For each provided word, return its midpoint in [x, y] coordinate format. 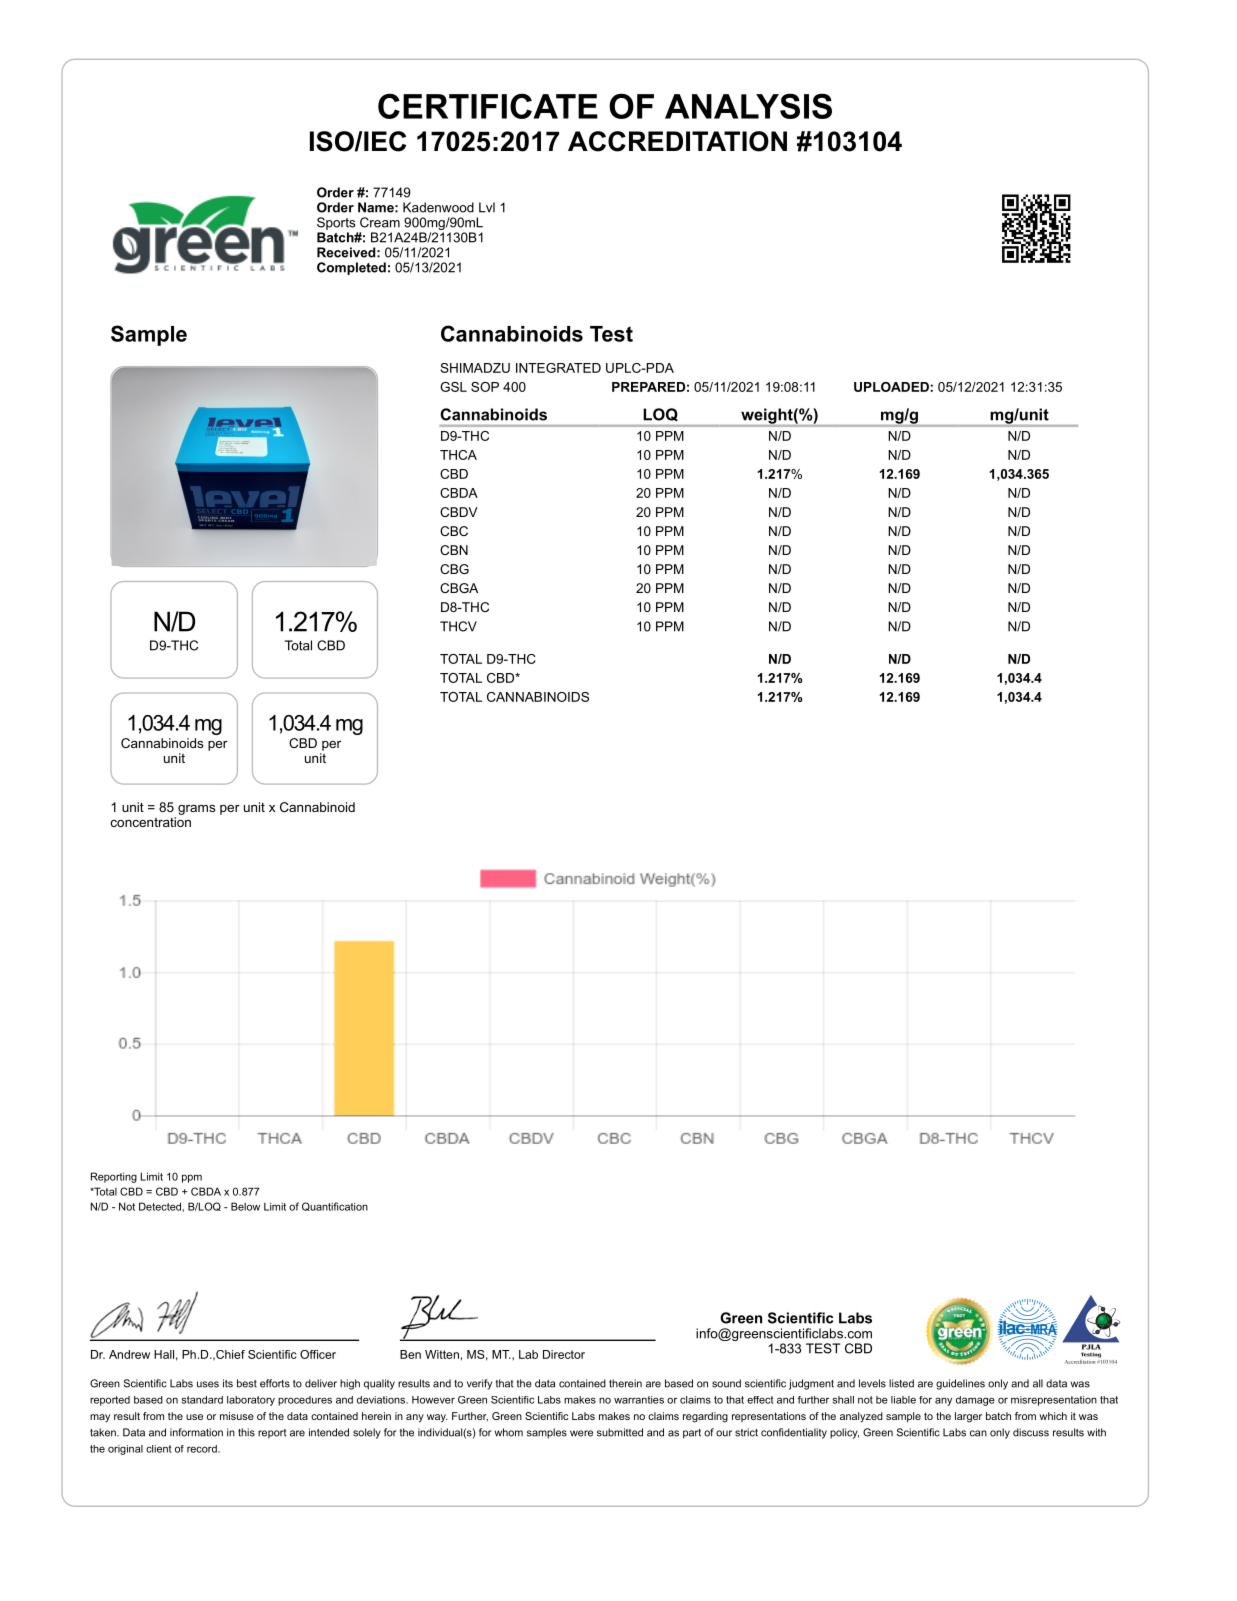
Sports [336, 223]
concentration [150, 822]
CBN [454, 550]
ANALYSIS [748, 106]
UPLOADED [891, 387]
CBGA [459, 588]
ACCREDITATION [677, 141]
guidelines [960, 1384]
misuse [237, 1416]
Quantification [335, 1206]
